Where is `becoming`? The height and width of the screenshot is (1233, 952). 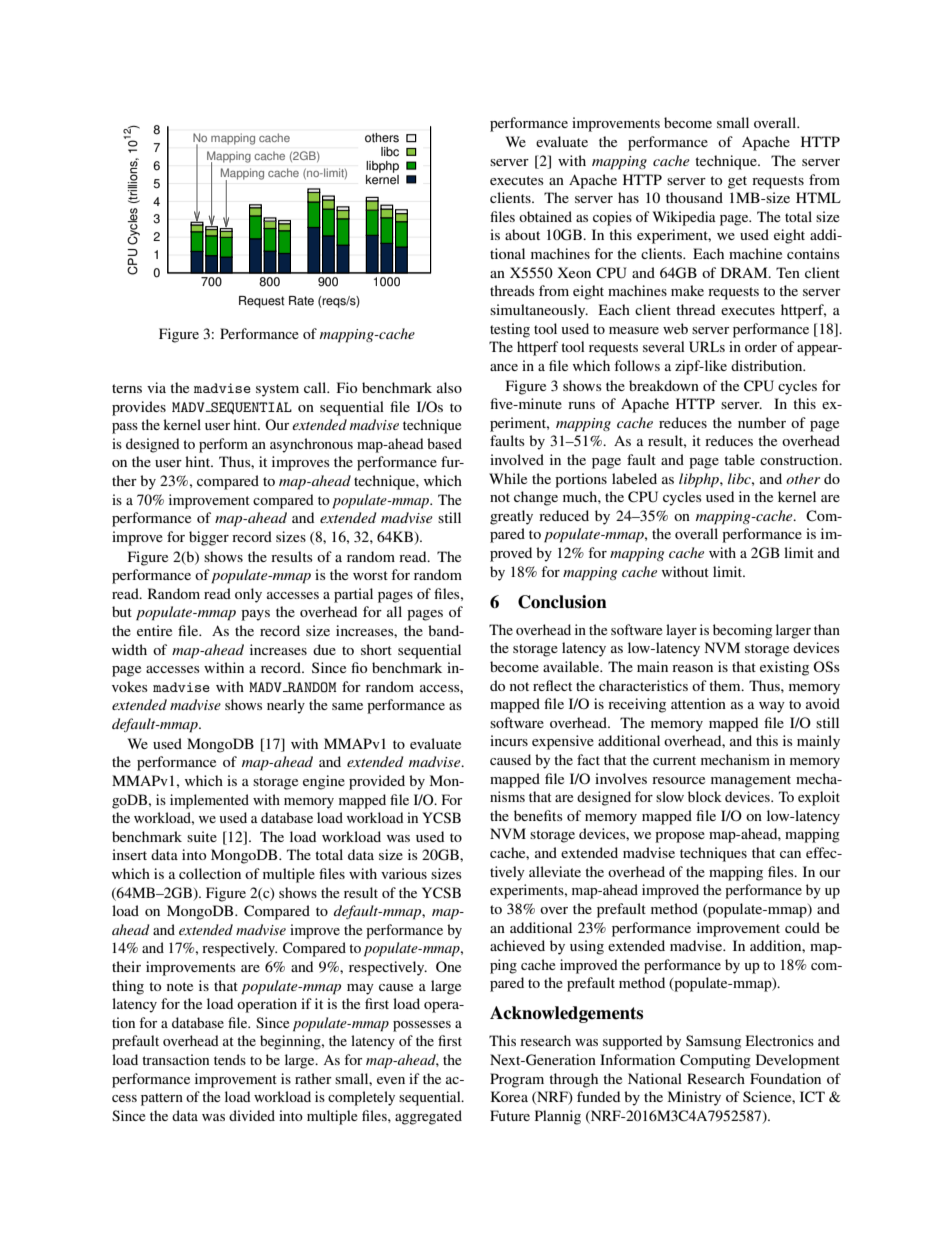 becoming is located at coordinates (742, 631).
